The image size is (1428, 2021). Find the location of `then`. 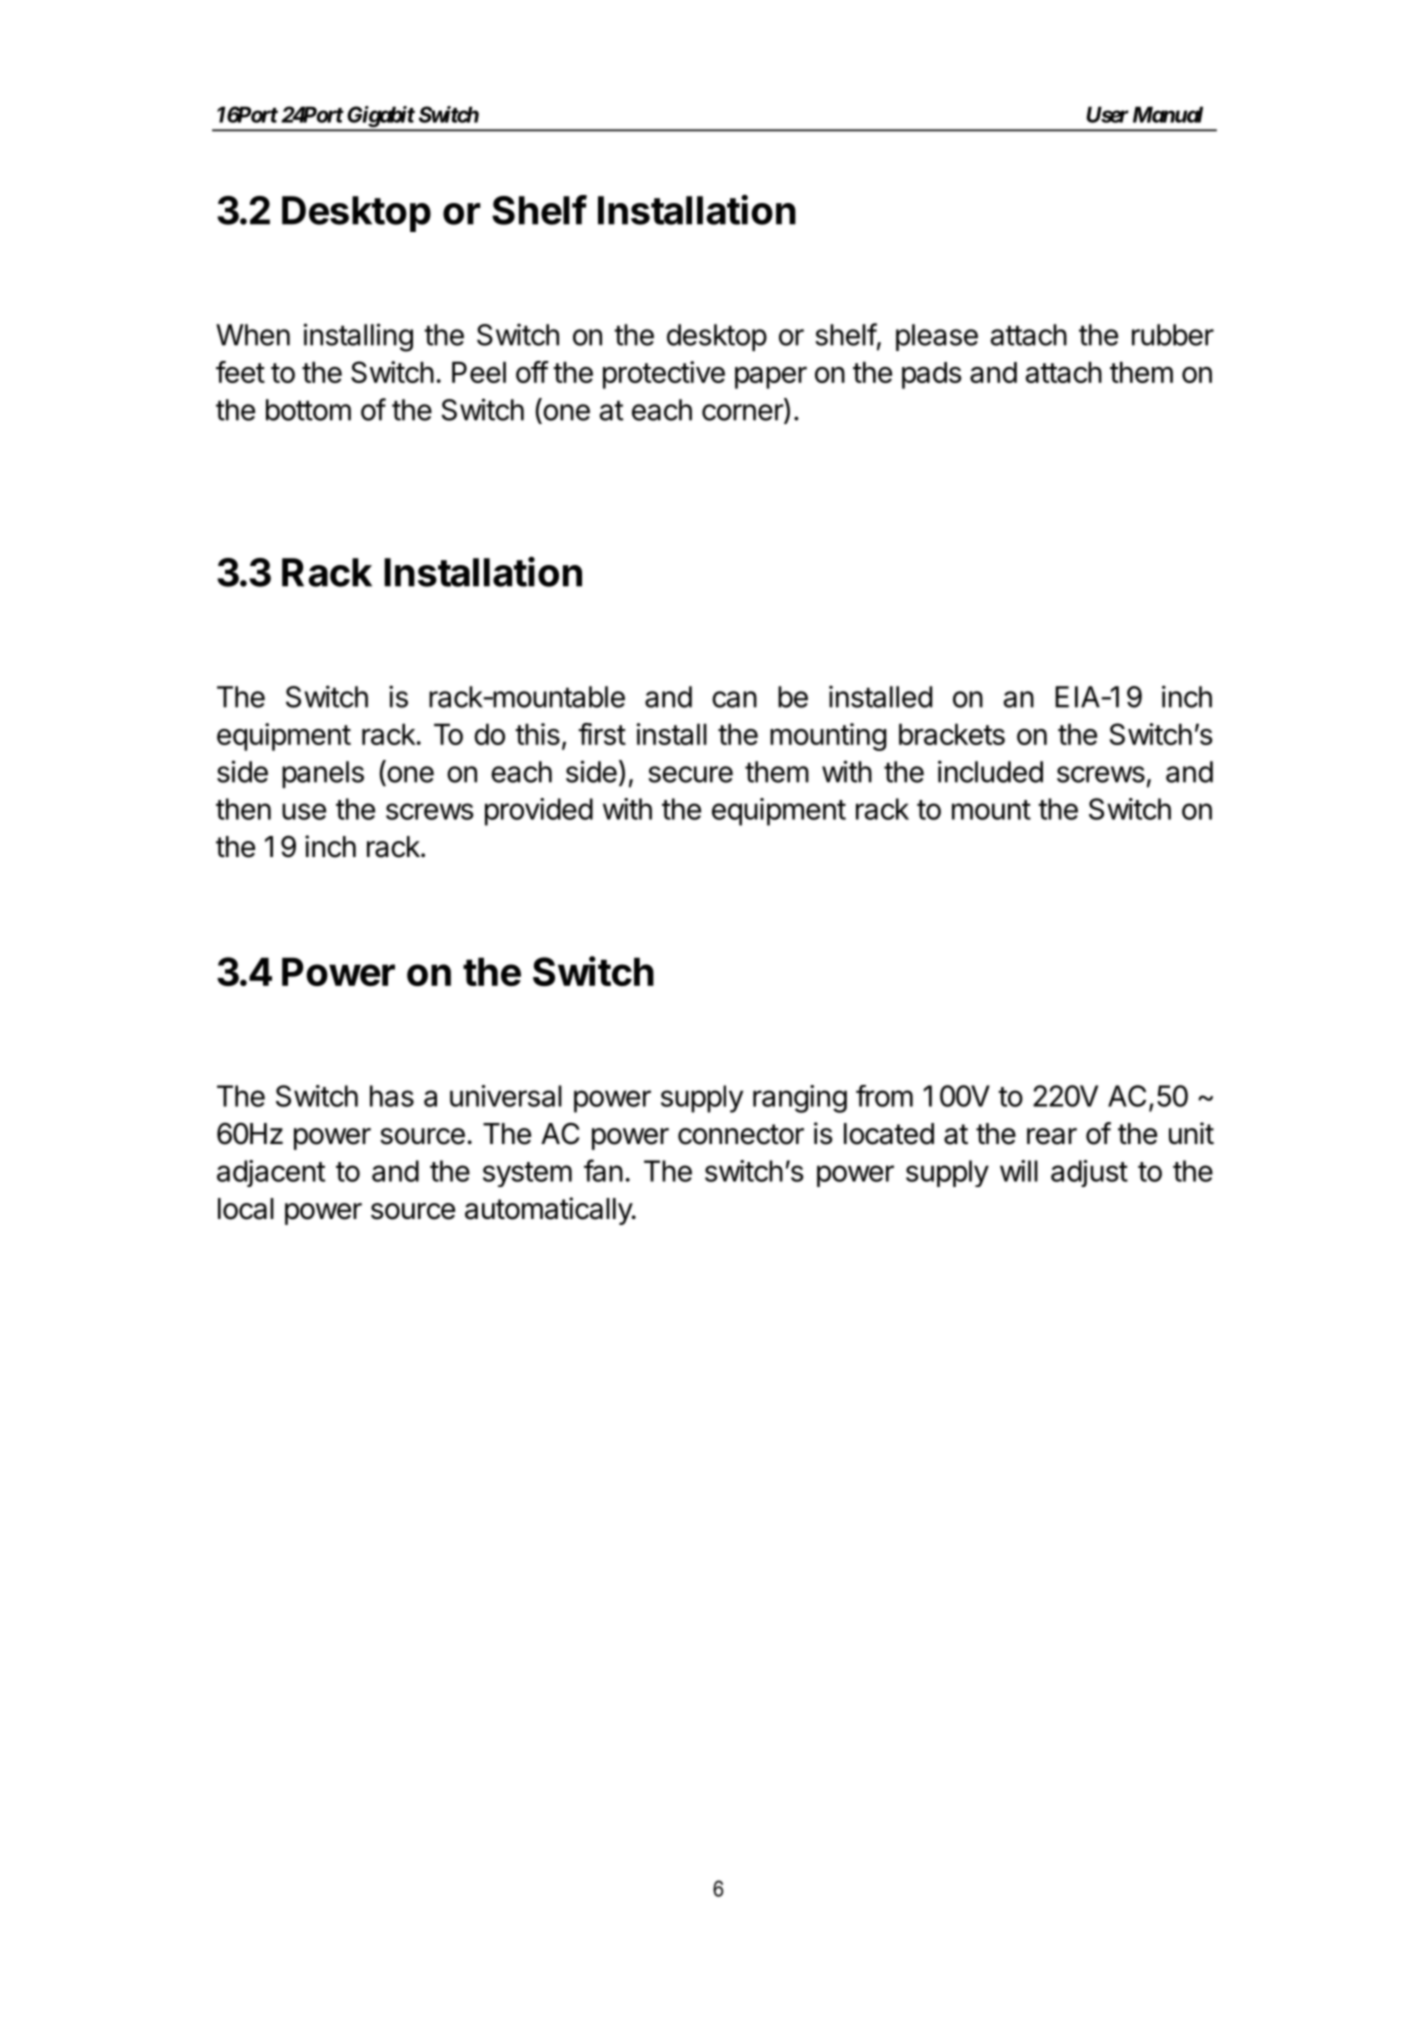

then is located at coordinates (243, 809).
